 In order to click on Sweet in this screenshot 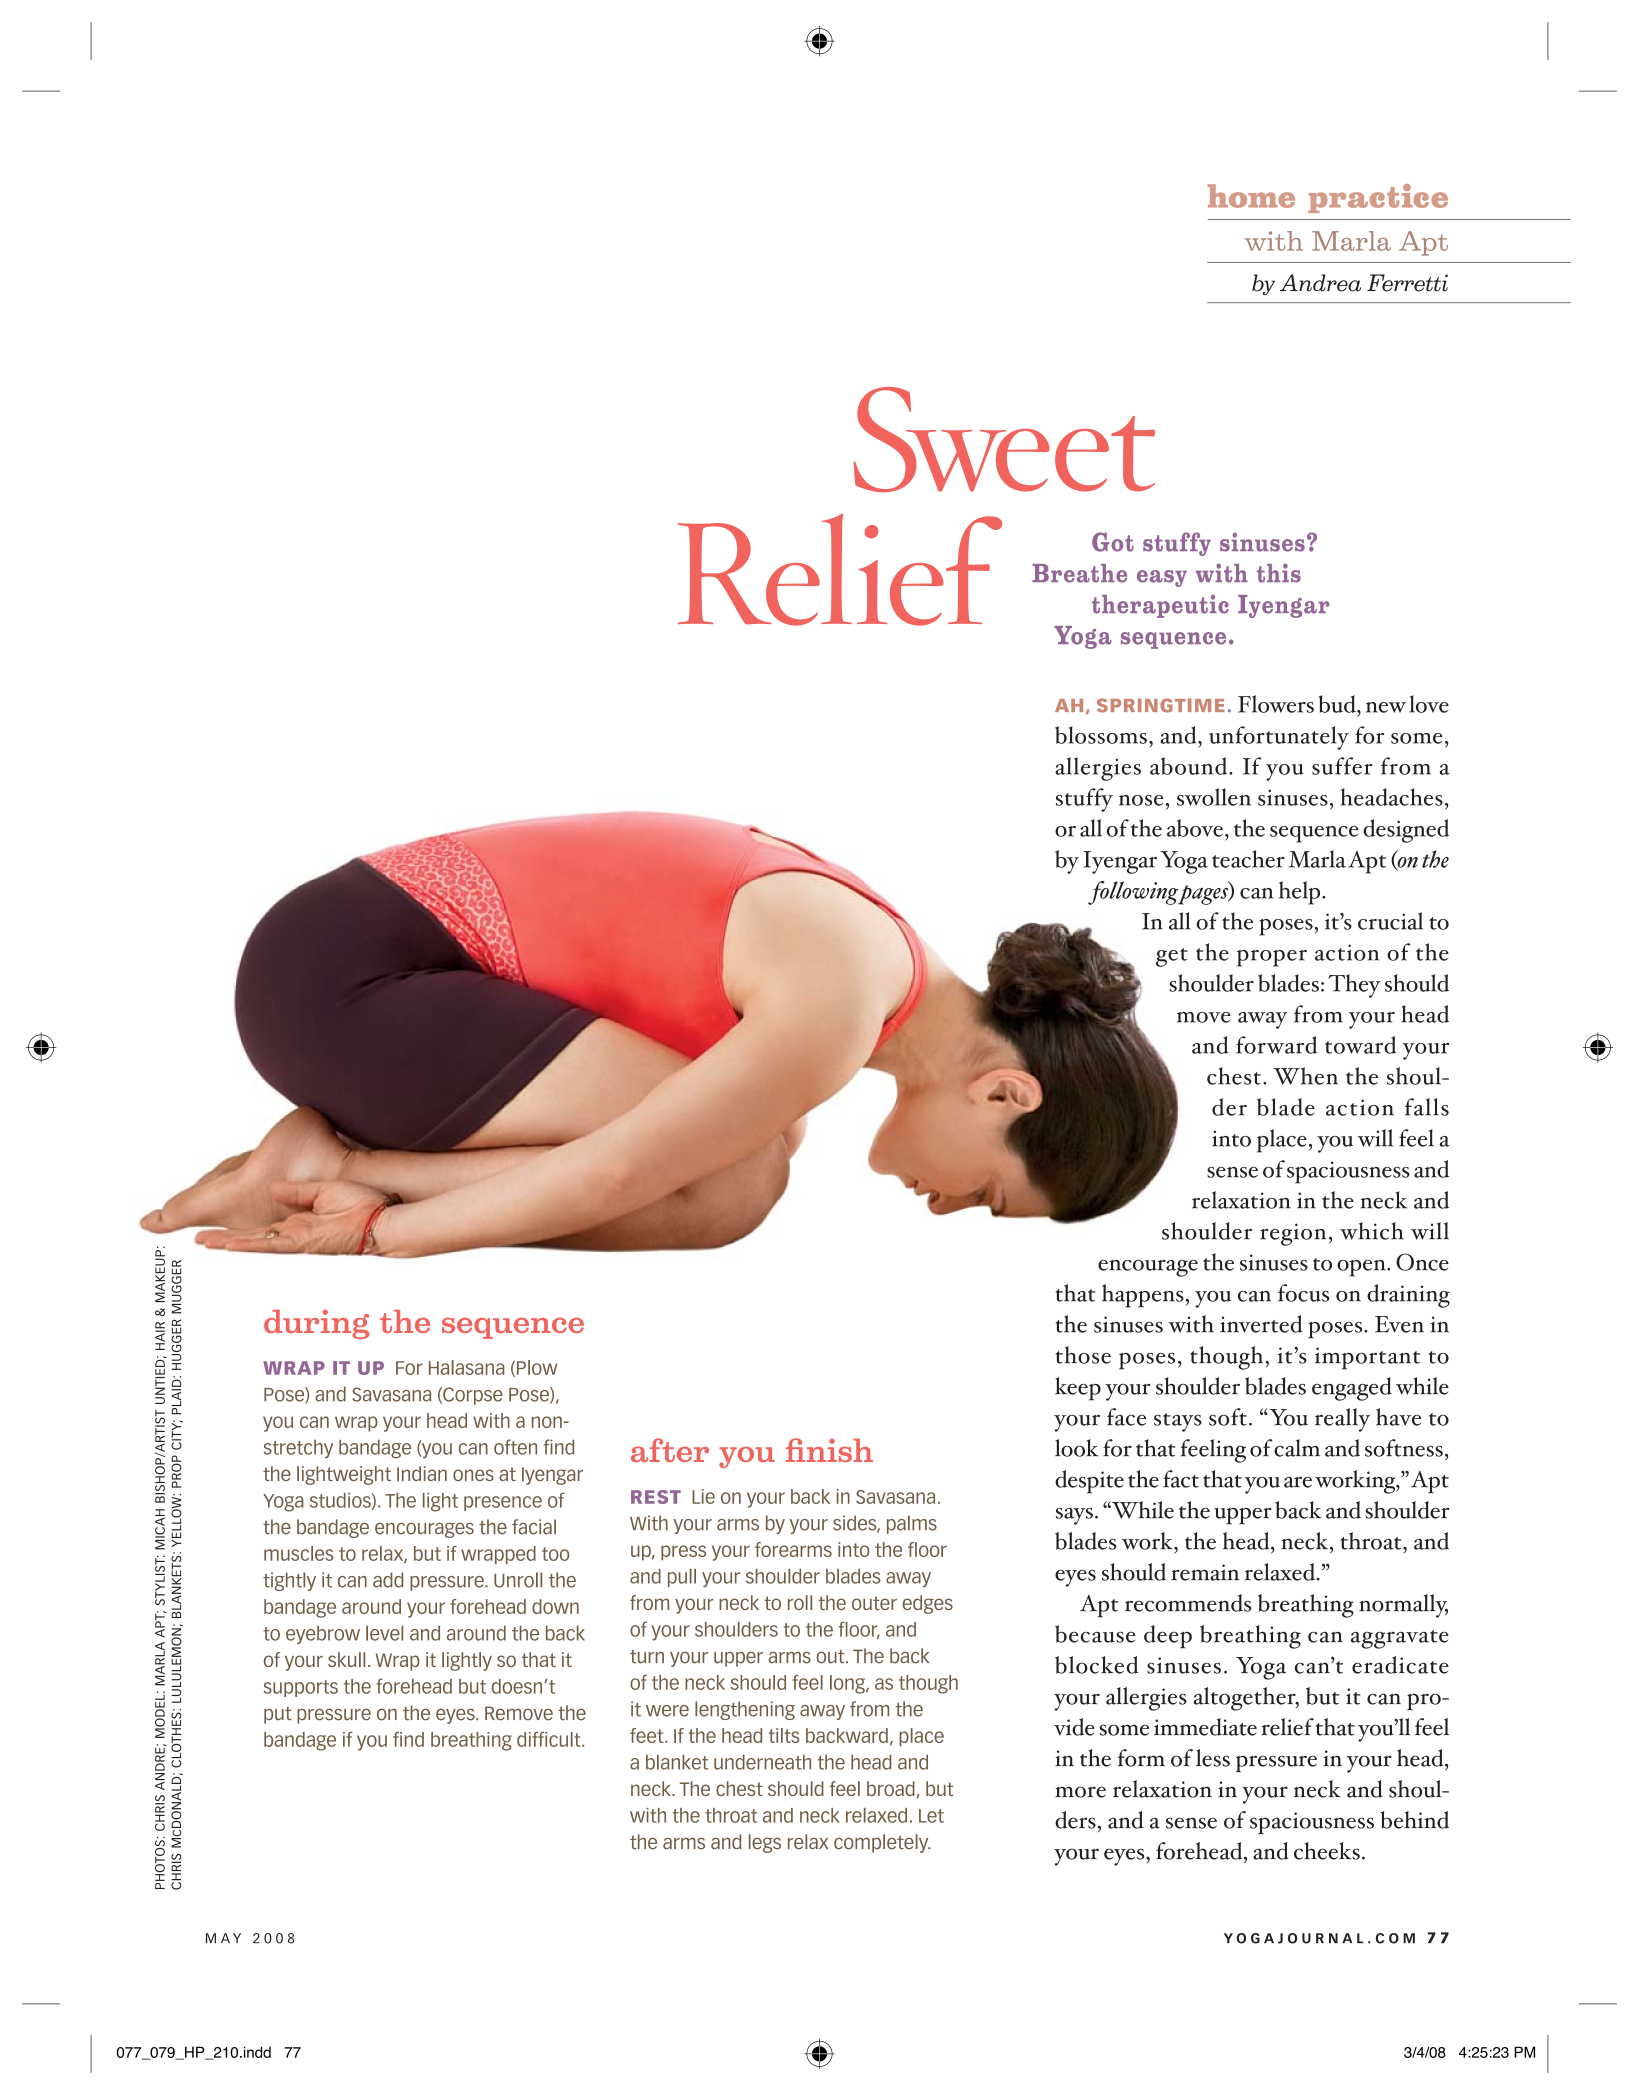, I will do `click(1004, 439)`.
